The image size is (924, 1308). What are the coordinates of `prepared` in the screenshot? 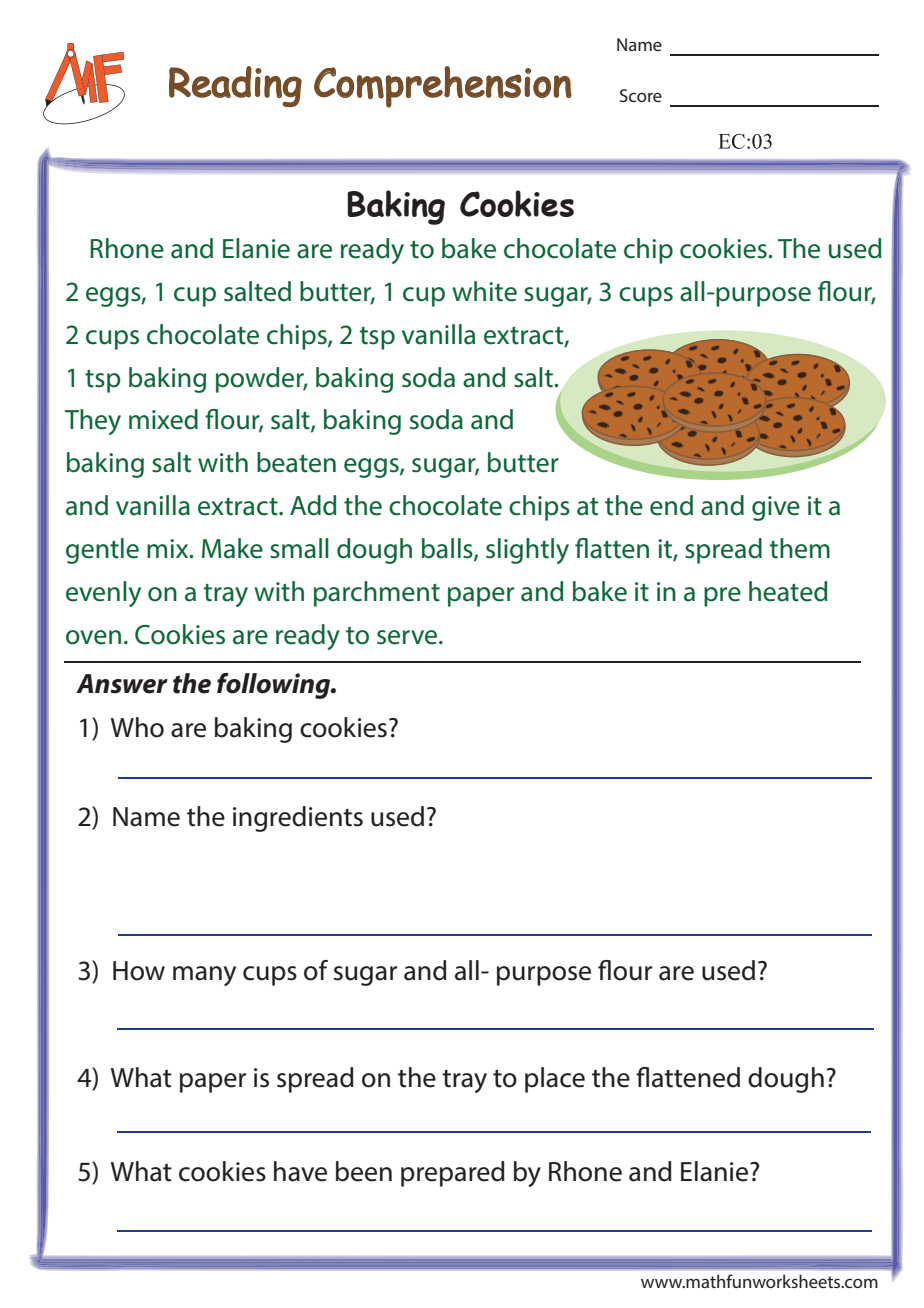 It's located at (453, 1174).
